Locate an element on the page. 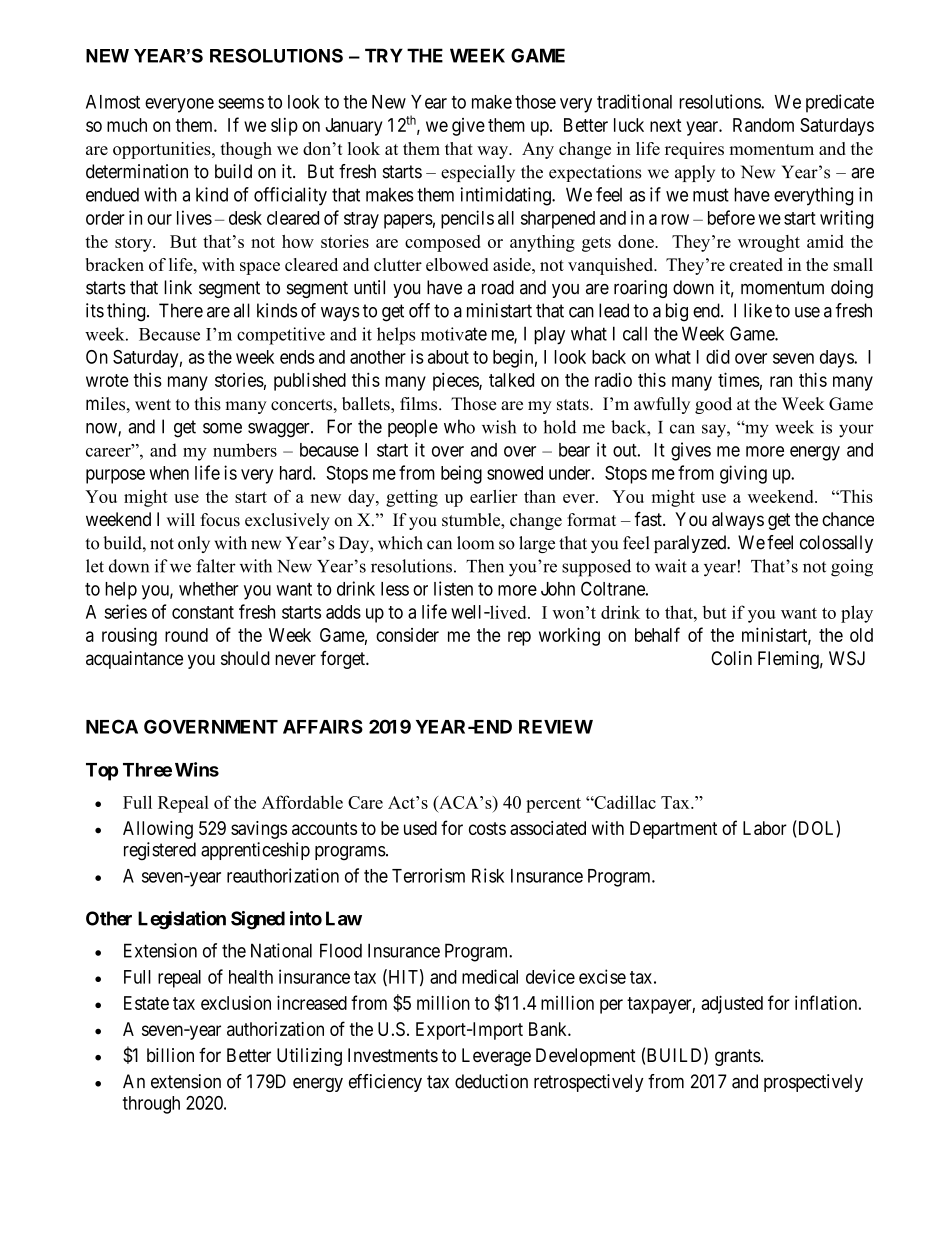  Then is located at coordinates (485, 566).
